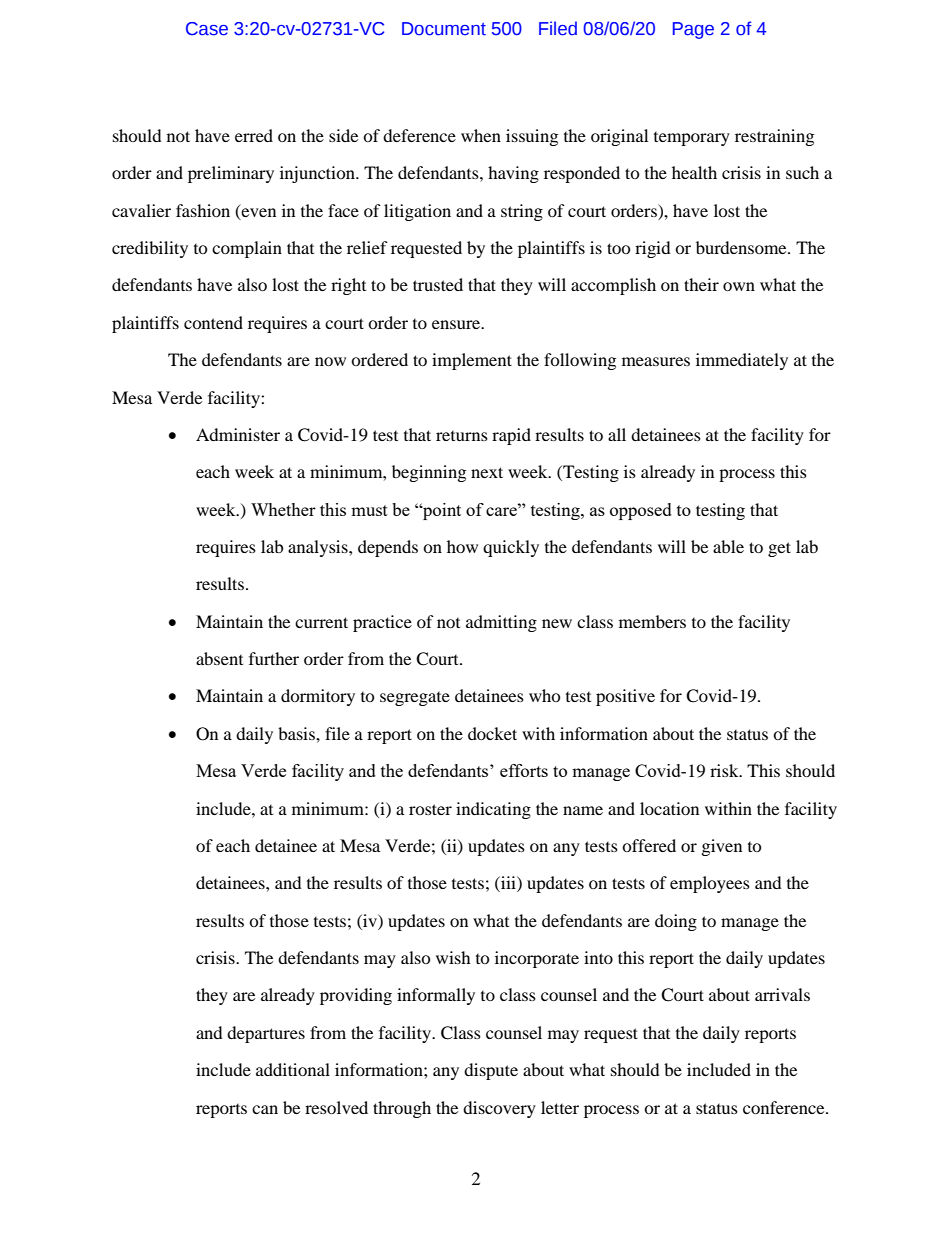 This screenshot has width=952, height=1233. What do you see at coordinates (725, 770) in the screenshot?
I see `risk` at bounding box center [725, 770].
